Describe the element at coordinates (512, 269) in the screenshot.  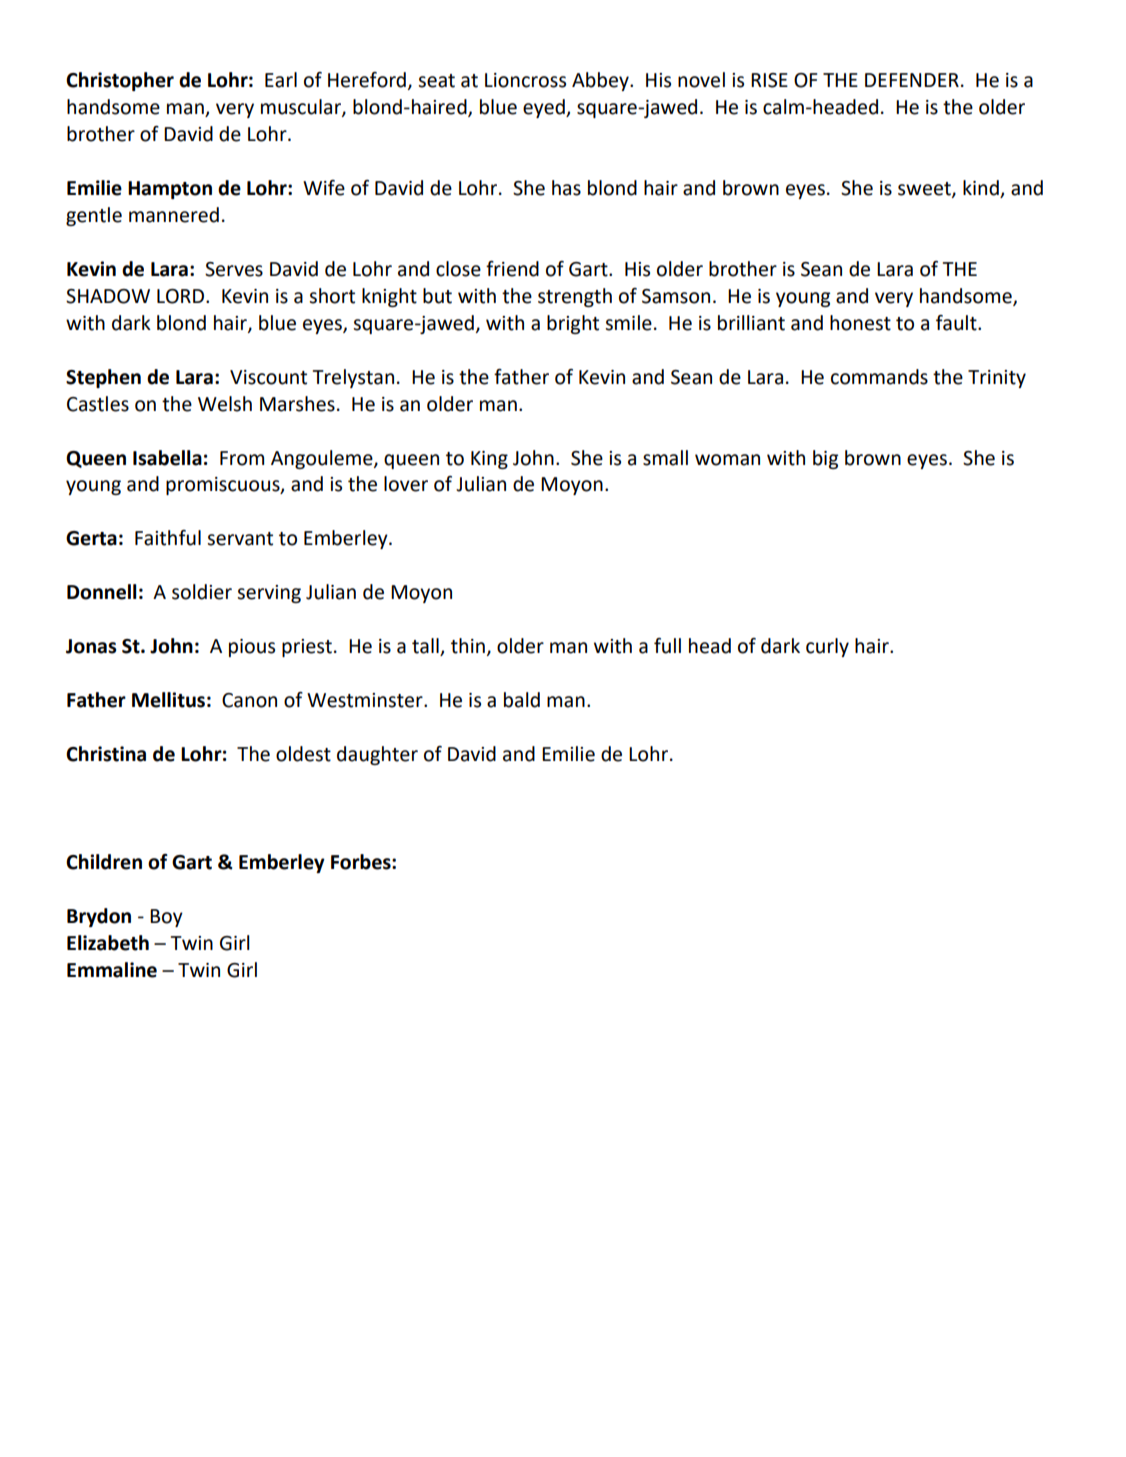
I see `friend` at that location.
